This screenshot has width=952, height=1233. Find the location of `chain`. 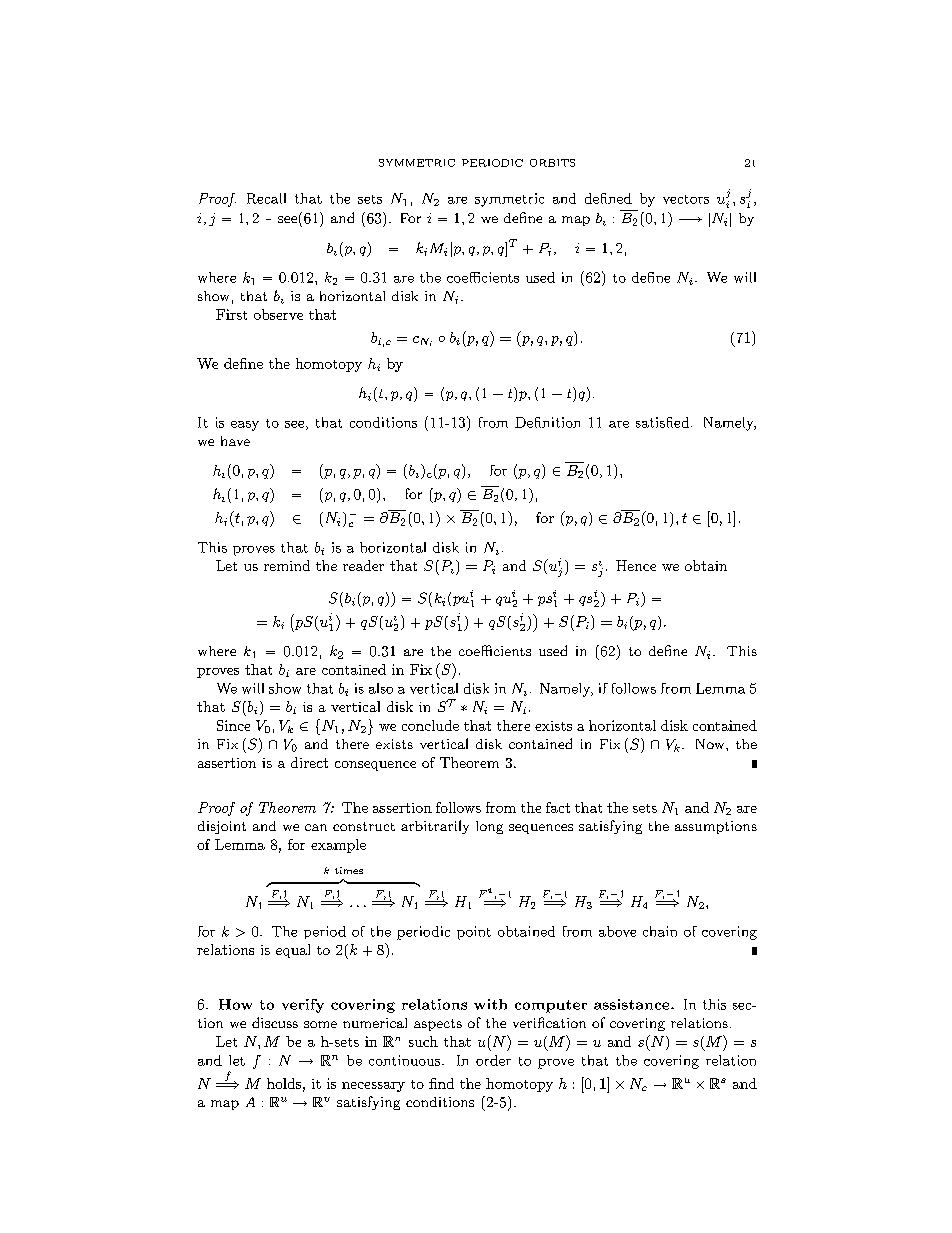

chain is located at coordinates (660, 931).
